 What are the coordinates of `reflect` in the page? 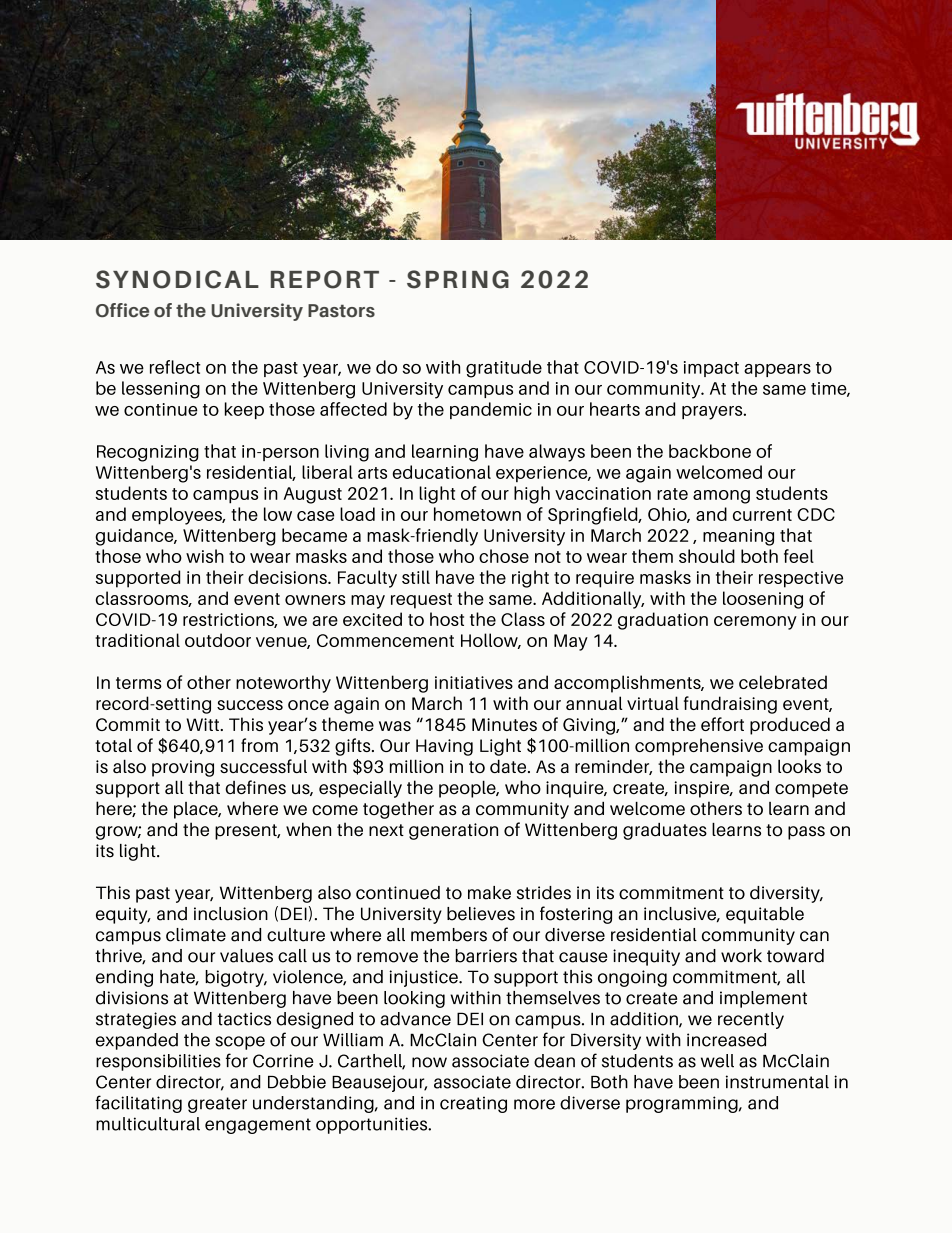 It's located at (175, 367).
